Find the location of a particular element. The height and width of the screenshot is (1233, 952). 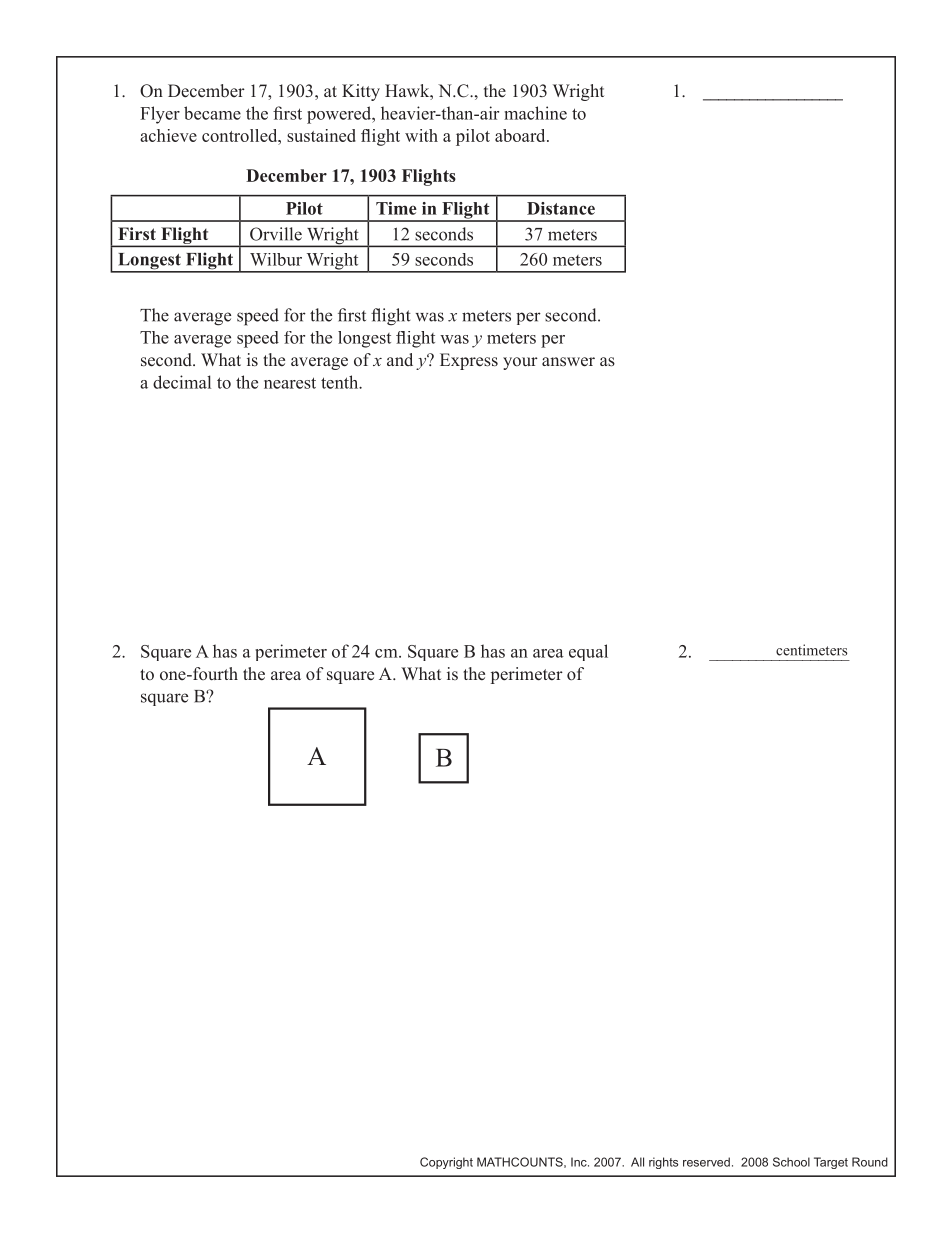

School is located at coordinates (791, 1162).
